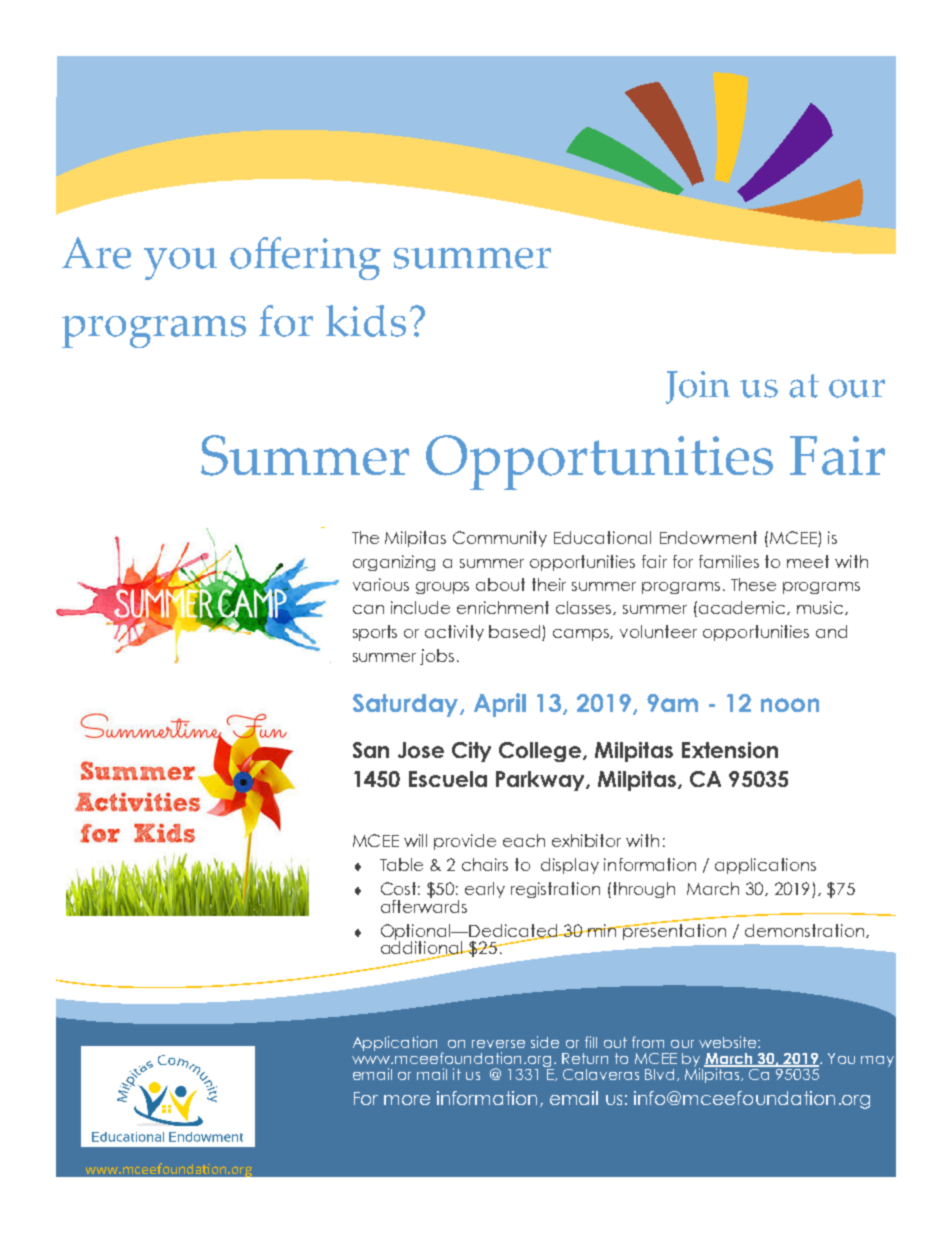 The width and height of the page is (952, 1233). I want to click on Join, so click(698, 387).
